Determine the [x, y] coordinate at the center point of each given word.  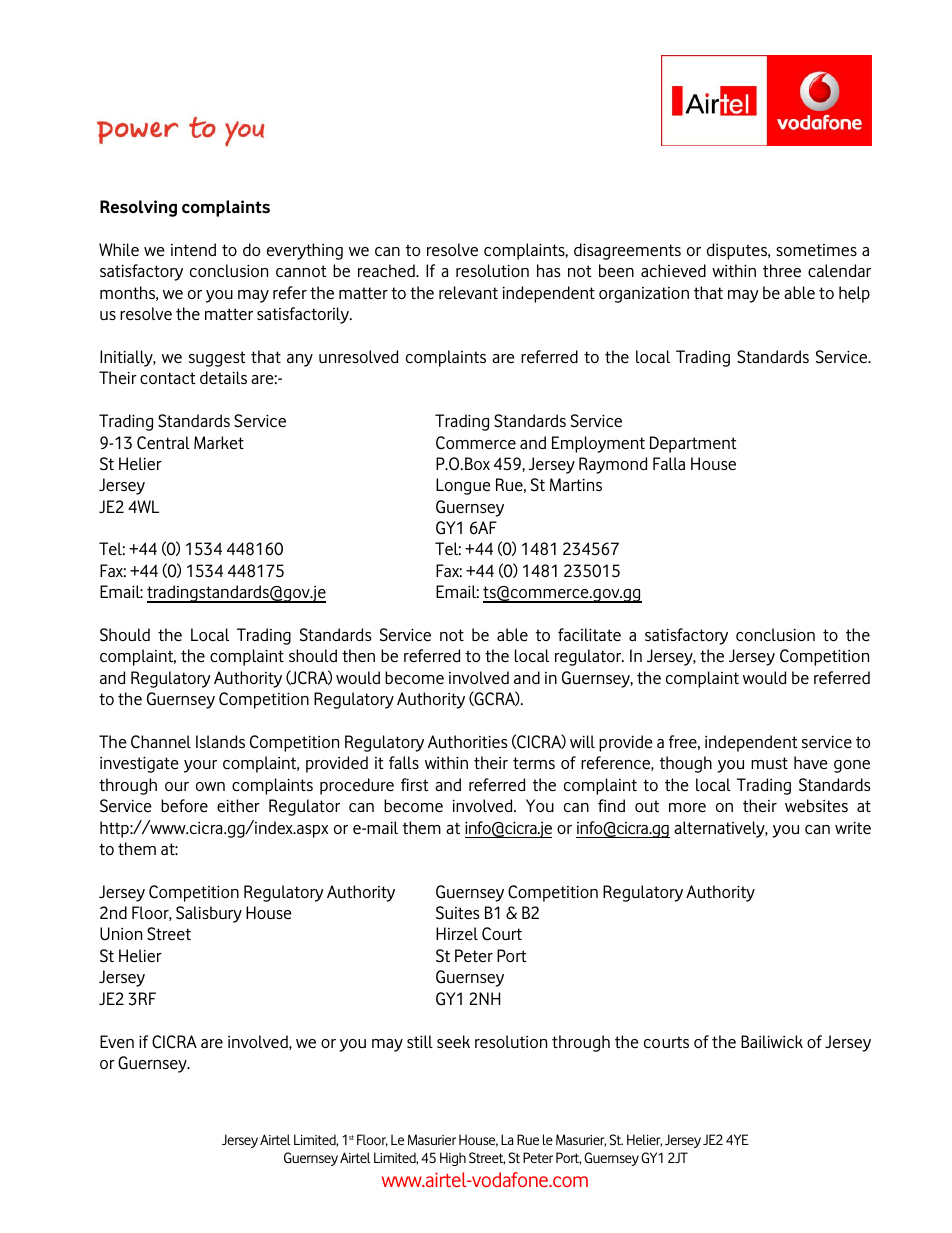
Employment [598, 444]
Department [693, 444]
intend [193, 249]
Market [219, 442]
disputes [738, 251]
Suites [458, 913]
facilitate [589, 634]
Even [117, 1041]
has [549, 270]
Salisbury [209, 914]
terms [534, 763]
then [358, 655]
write [853, 827]
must [769, 763]
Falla [669, 463]
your [200, 766]
